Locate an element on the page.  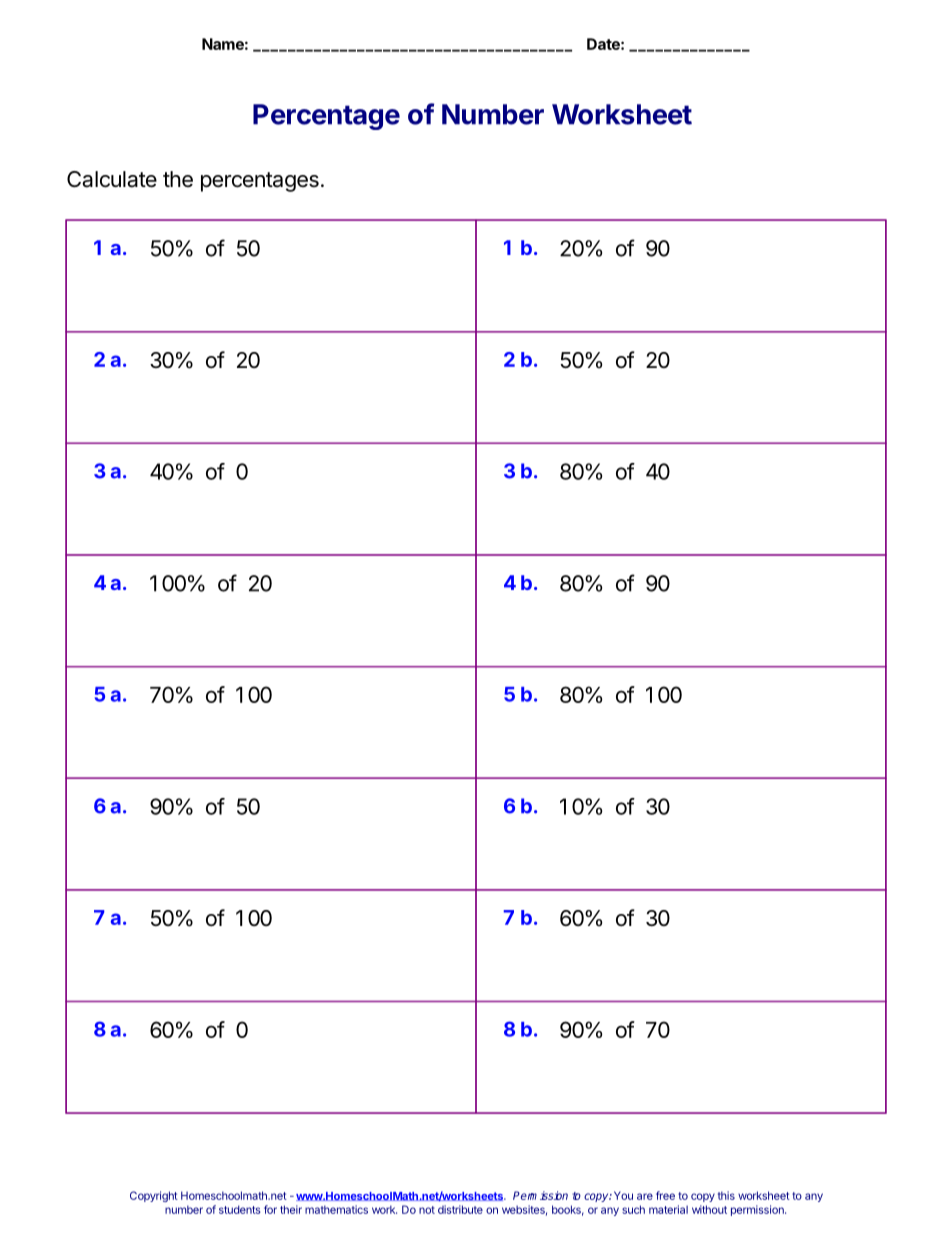
mathematics is located at coordinates (336, 1209).
